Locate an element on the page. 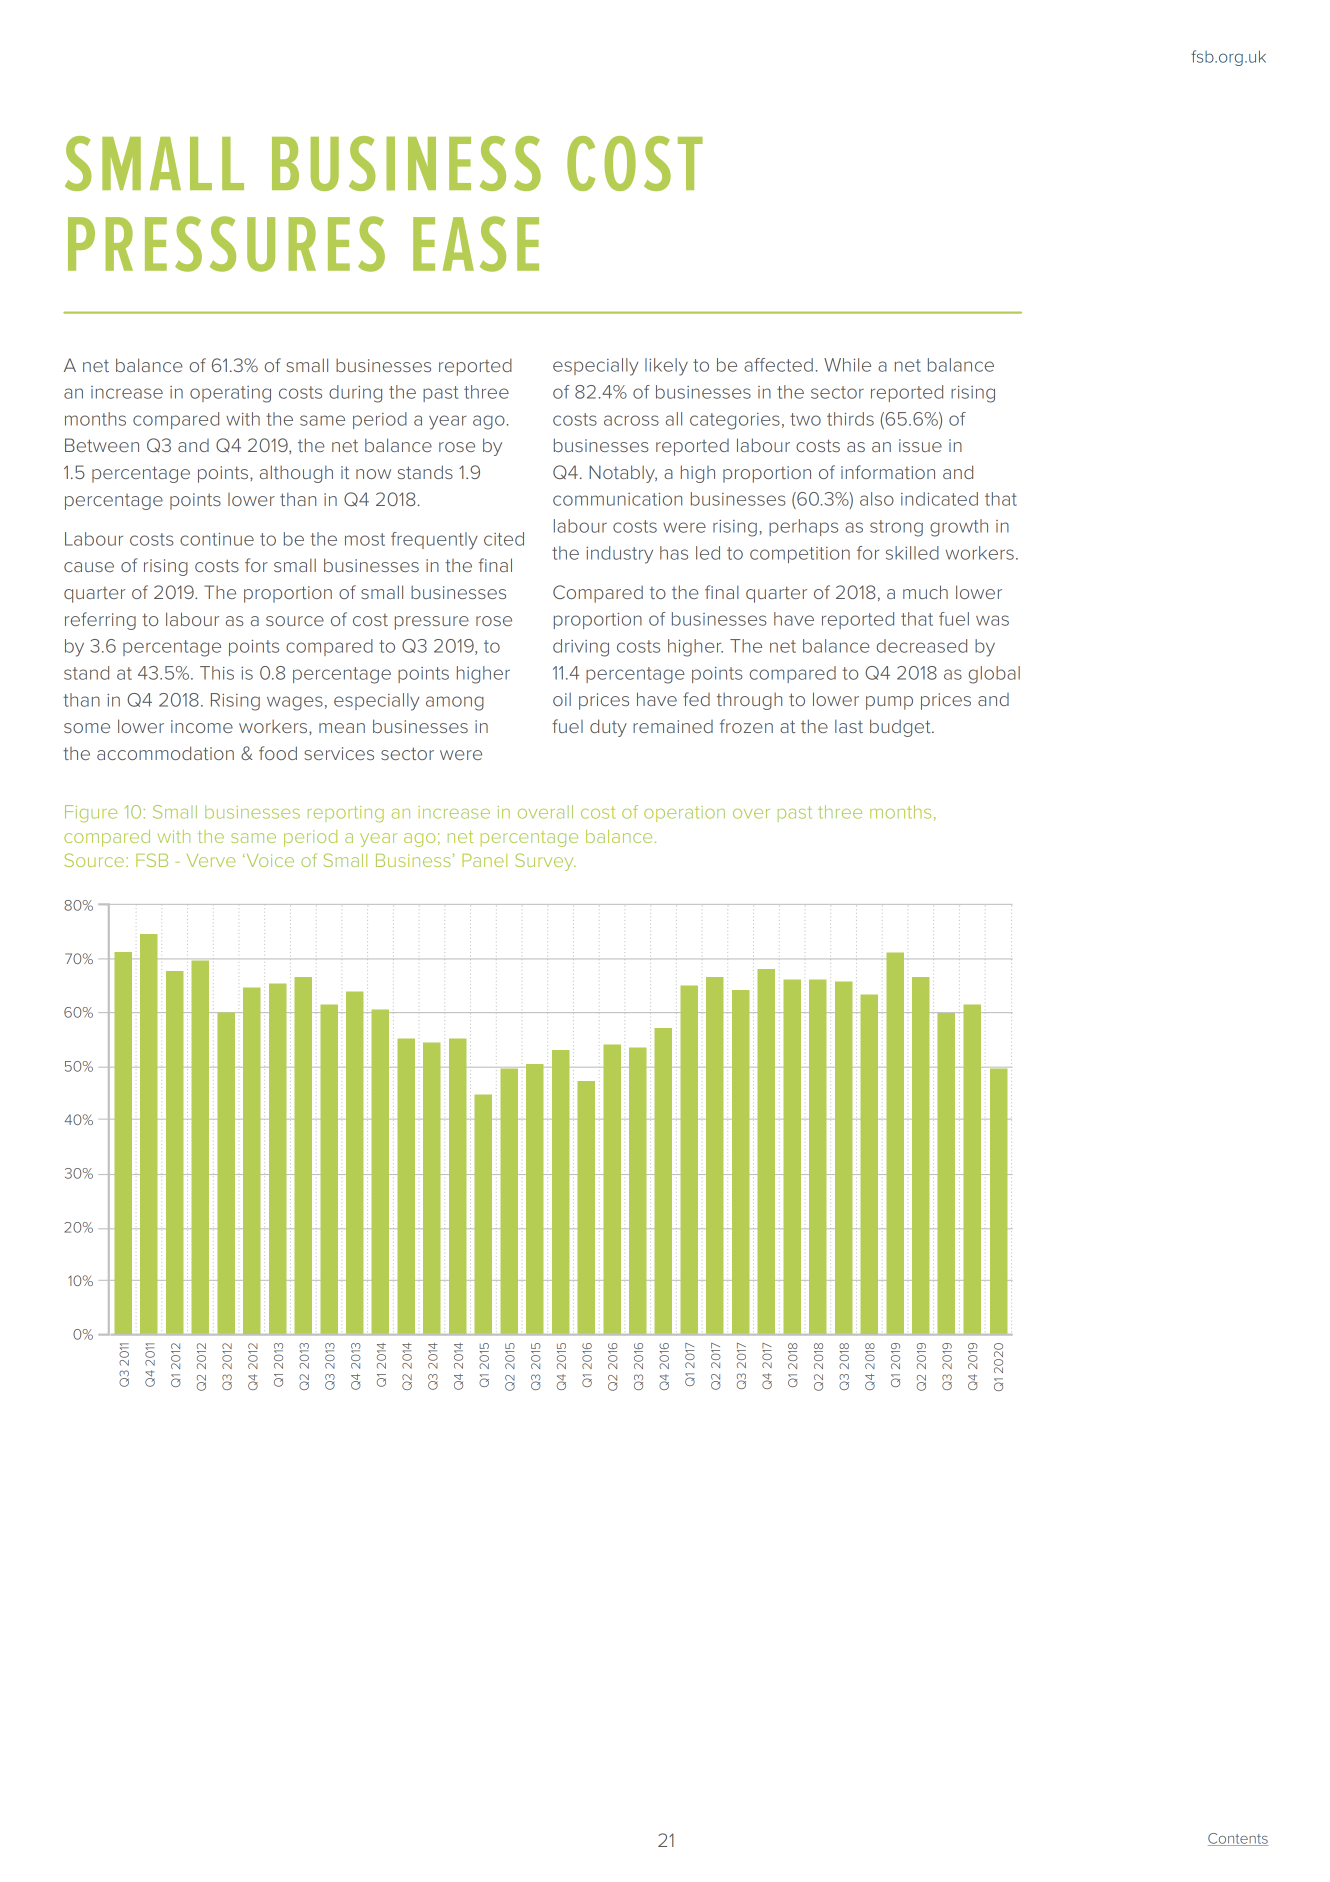 This document has width=1330, height=1882. While is located at coordinates (847, 365).
